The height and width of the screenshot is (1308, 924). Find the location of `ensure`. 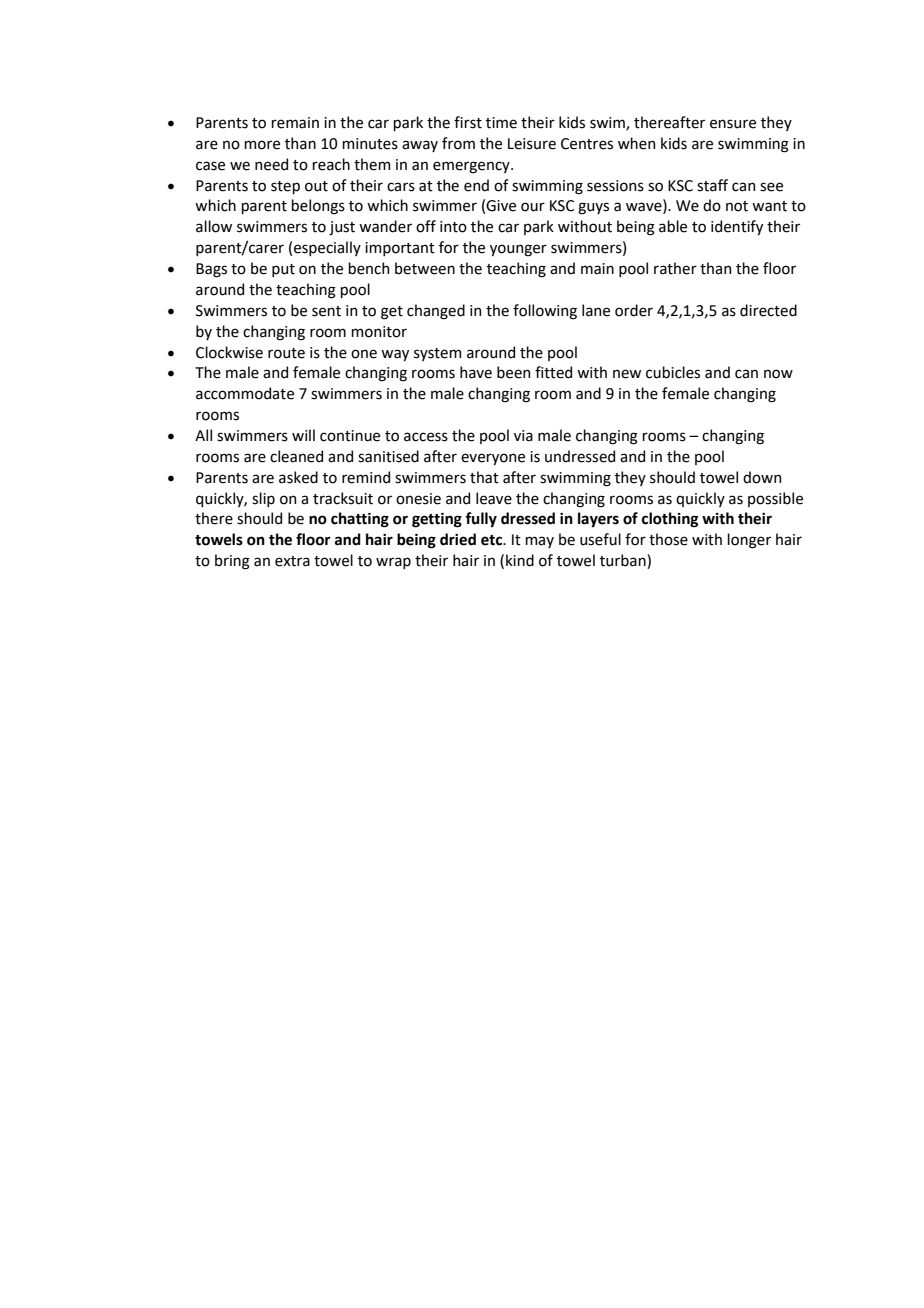

ensure is located at coordinates (733, 124).
